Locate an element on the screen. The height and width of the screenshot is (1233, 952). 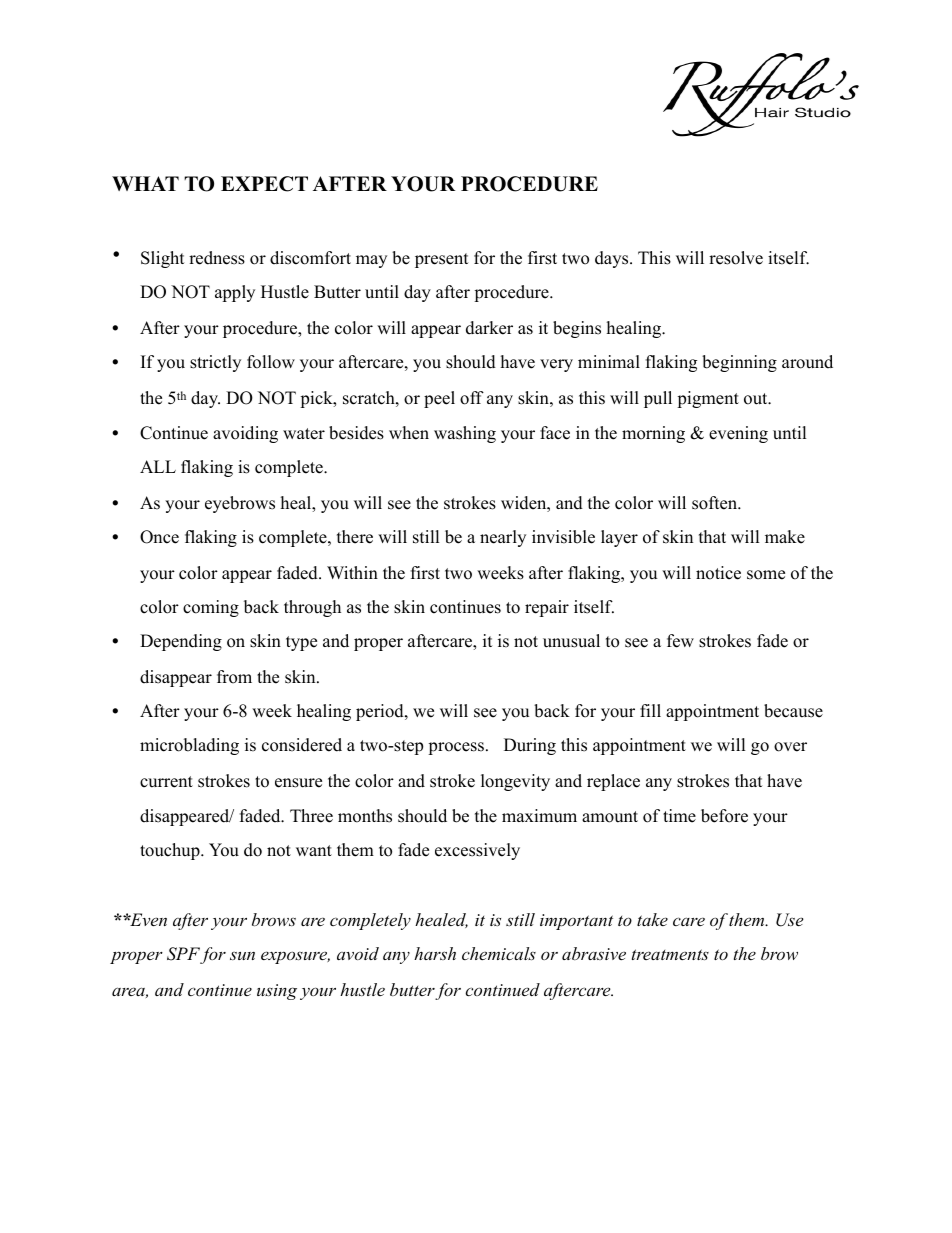
coming is located at coordinates (211, 608).
